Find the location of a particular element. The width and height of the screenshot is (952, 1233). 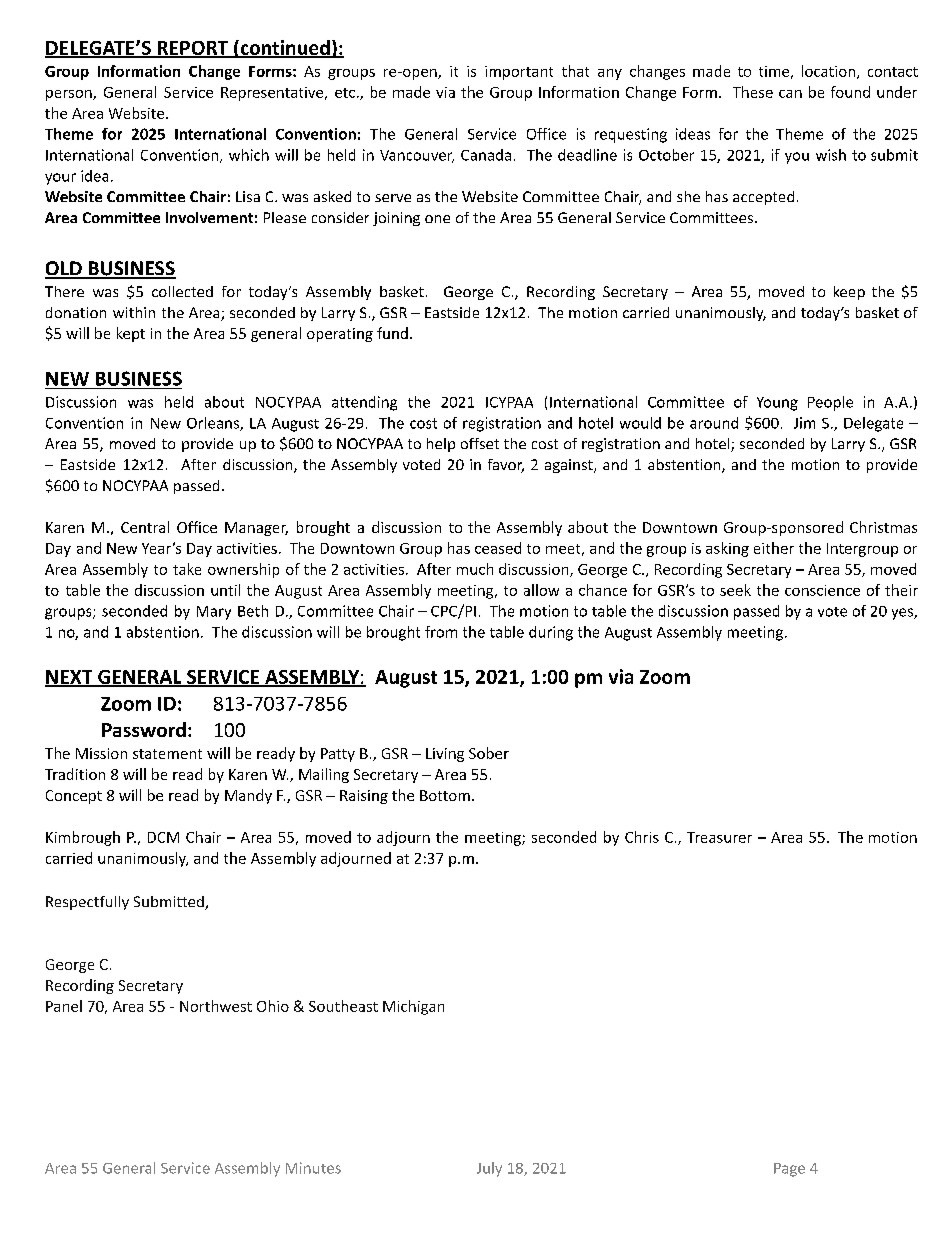

location is located at coordinates (828, 71).
